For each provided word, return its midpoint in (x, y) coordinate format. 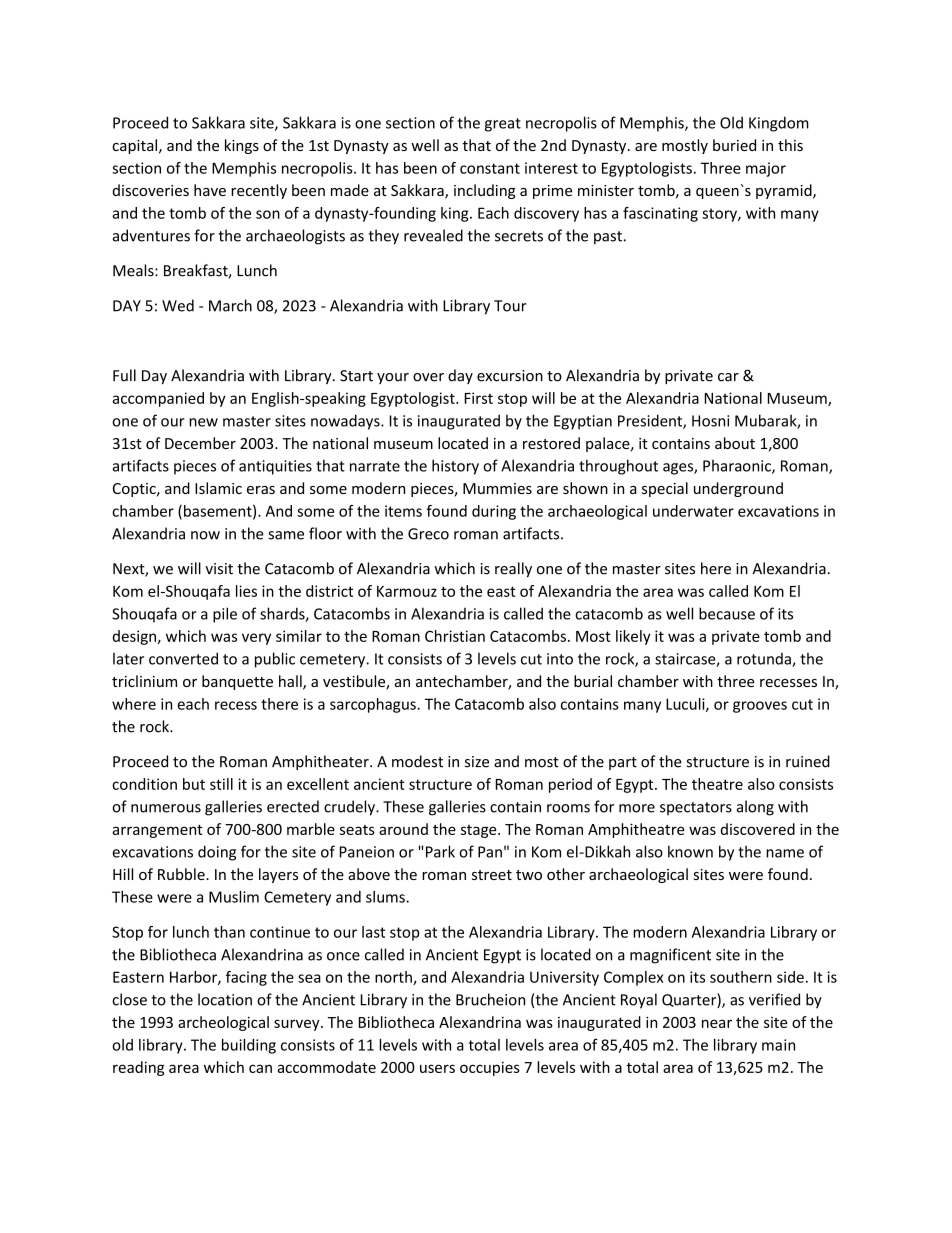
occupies (490, 1068)
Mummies (497, 488)
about (735, 443)
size (477, 762)
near (717, 1023)
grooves (760, 707)
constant (490, 168)
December (200, 443)
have (210, 190)
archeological (223, 1023)
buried (734, 145)
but (194, 784)
